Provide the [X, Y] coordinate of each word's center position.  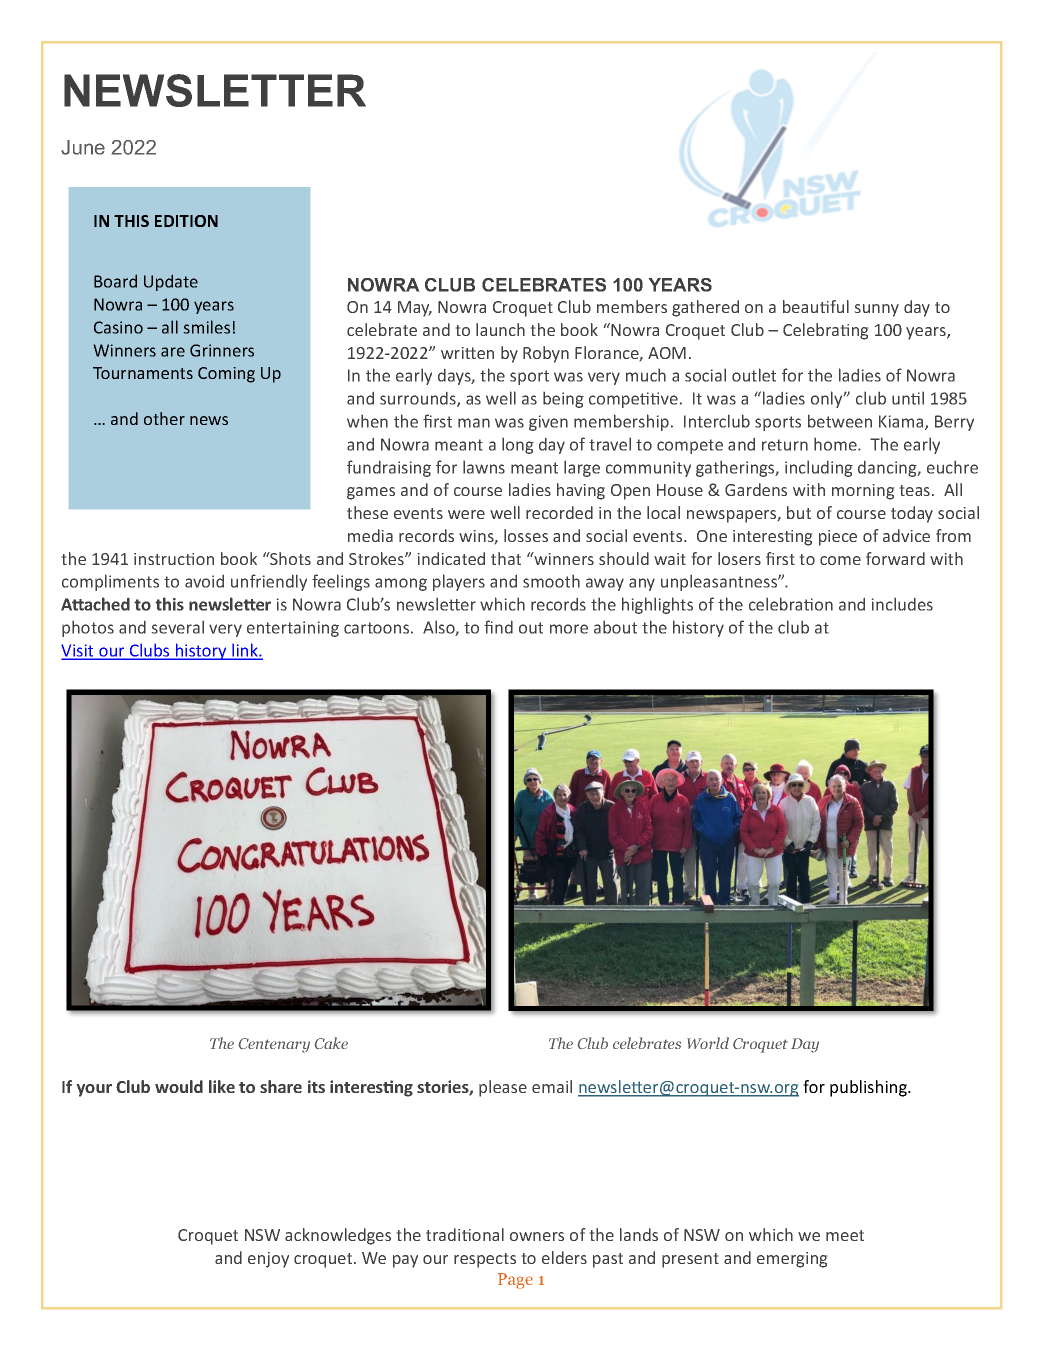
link [245, 651]
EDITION [186, 221]
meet [845, 1235]
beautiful [816, 306]
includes [902, 604]
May [415, 309]
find [498, 627]
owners [537, 1236]
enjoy [268, 1260]
